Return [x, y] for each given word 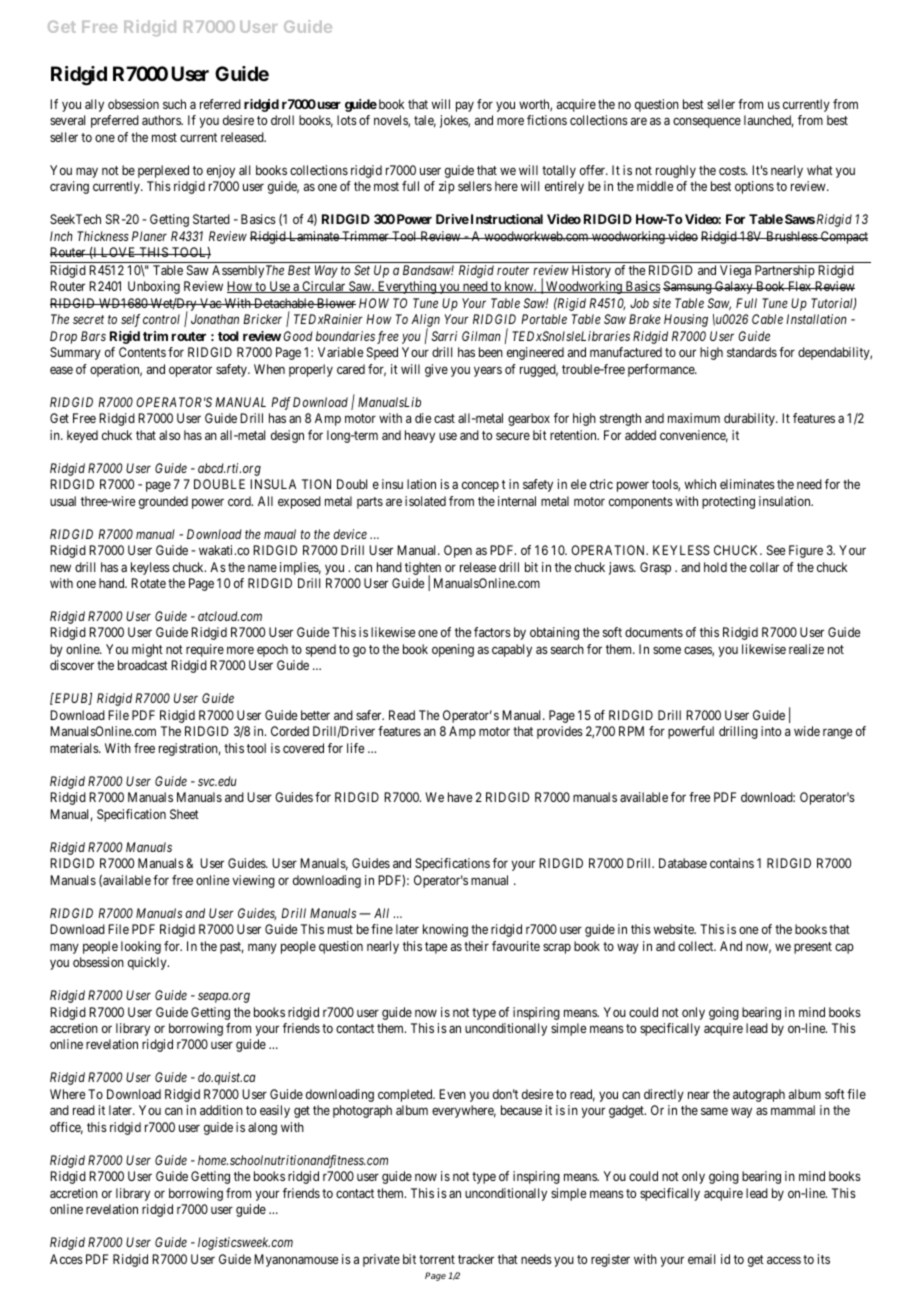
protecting [728, 502]
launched [769, 121]
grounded [163, 502]
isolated [425, 501]
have [460, 797]
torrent [437, 1259]
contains [732, 863]
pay [465, 106]
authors [162, 120]
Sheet [184, 814]
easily [275, 1111]
